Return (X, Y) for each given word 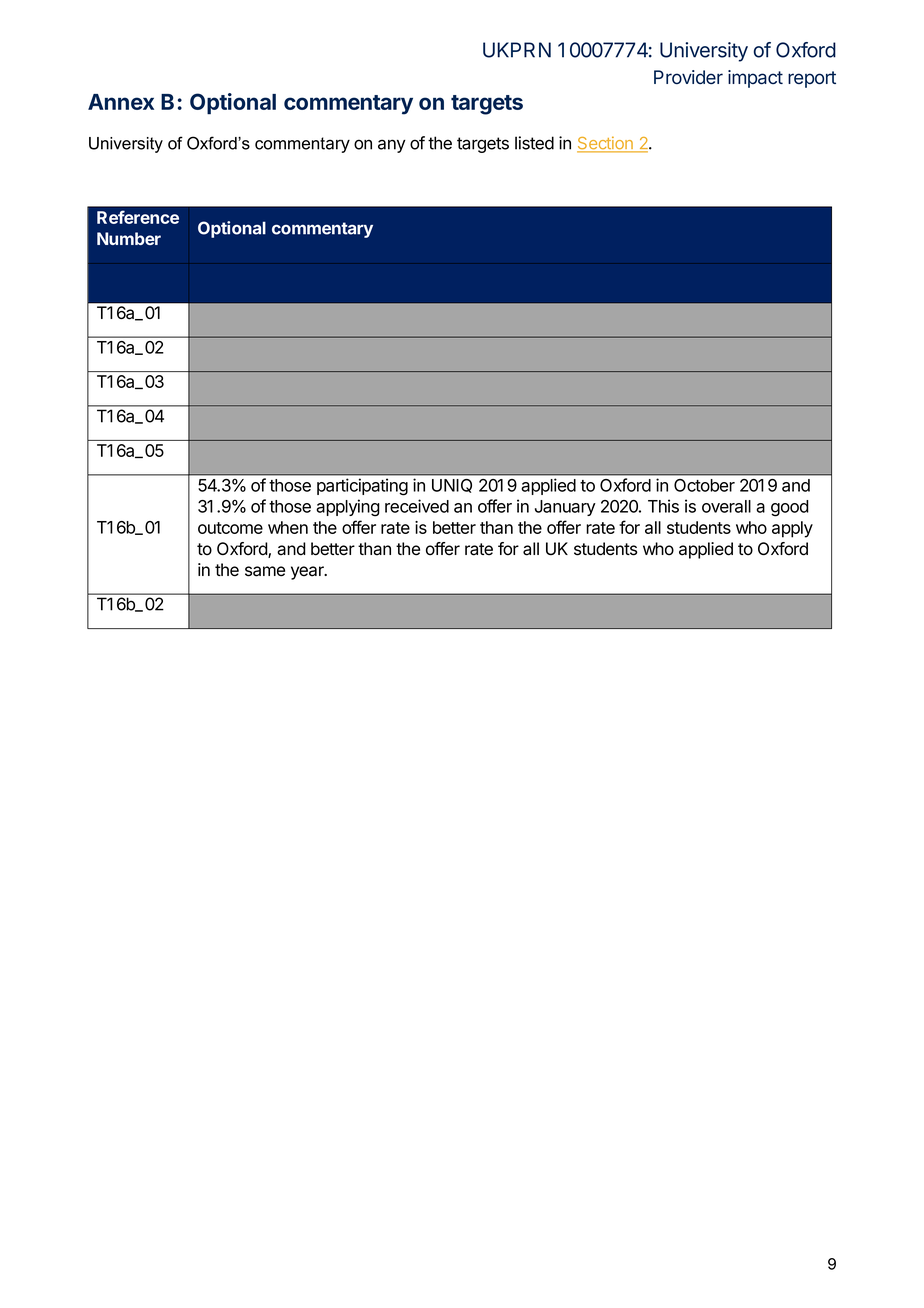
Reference (138, 217)
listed (534, 143)
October (704, 485)
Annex (121, 102)
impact (755, 79)
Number (129, 238)
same (265, 571)
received (417, 506)
